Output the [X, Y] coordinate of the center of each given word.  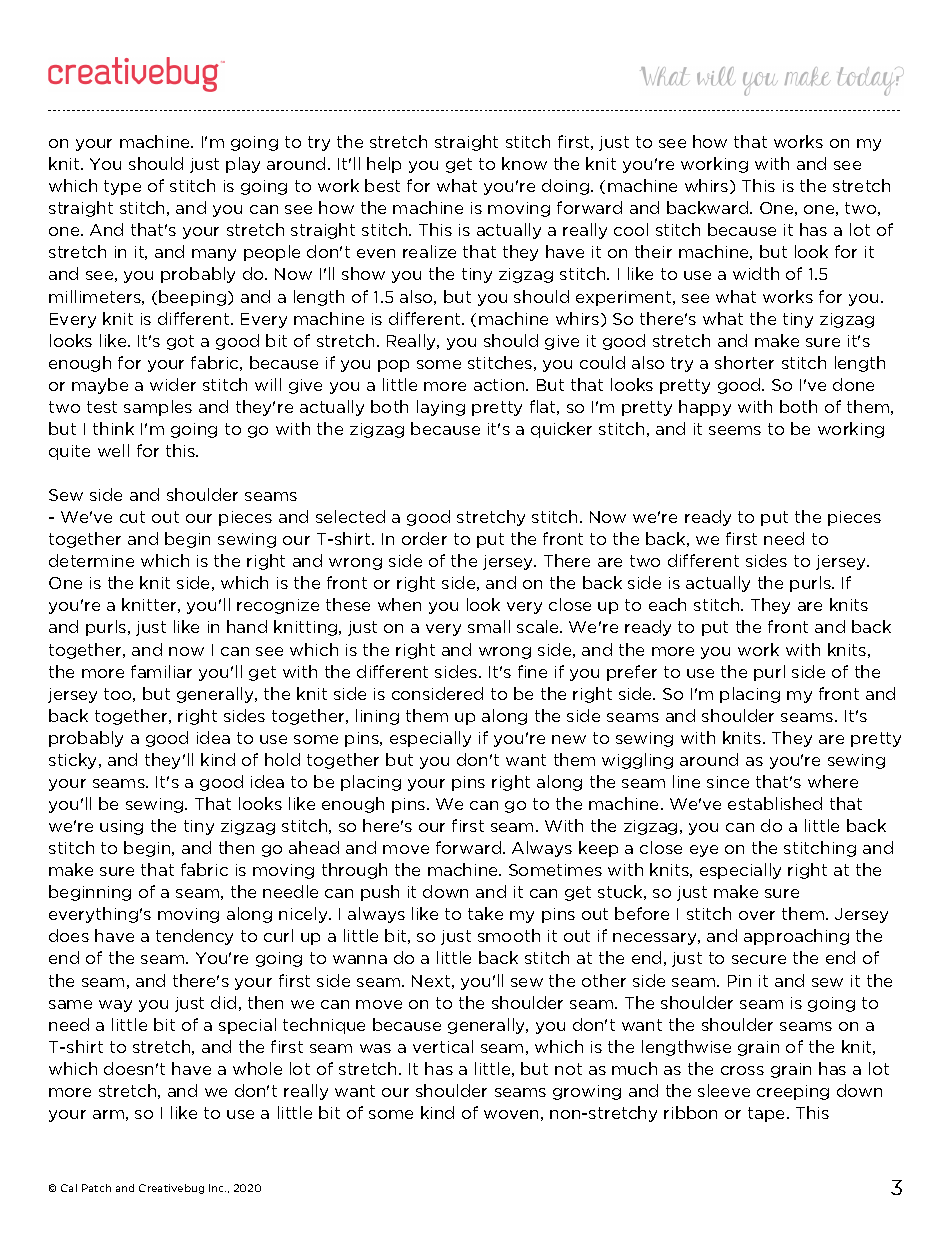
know [524, 163]
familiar [161, 671]
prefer [632, 673]
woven [511, 1114]
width [756, 273]
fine [532, 671]
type [122, 187]
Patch [96, 1188]
